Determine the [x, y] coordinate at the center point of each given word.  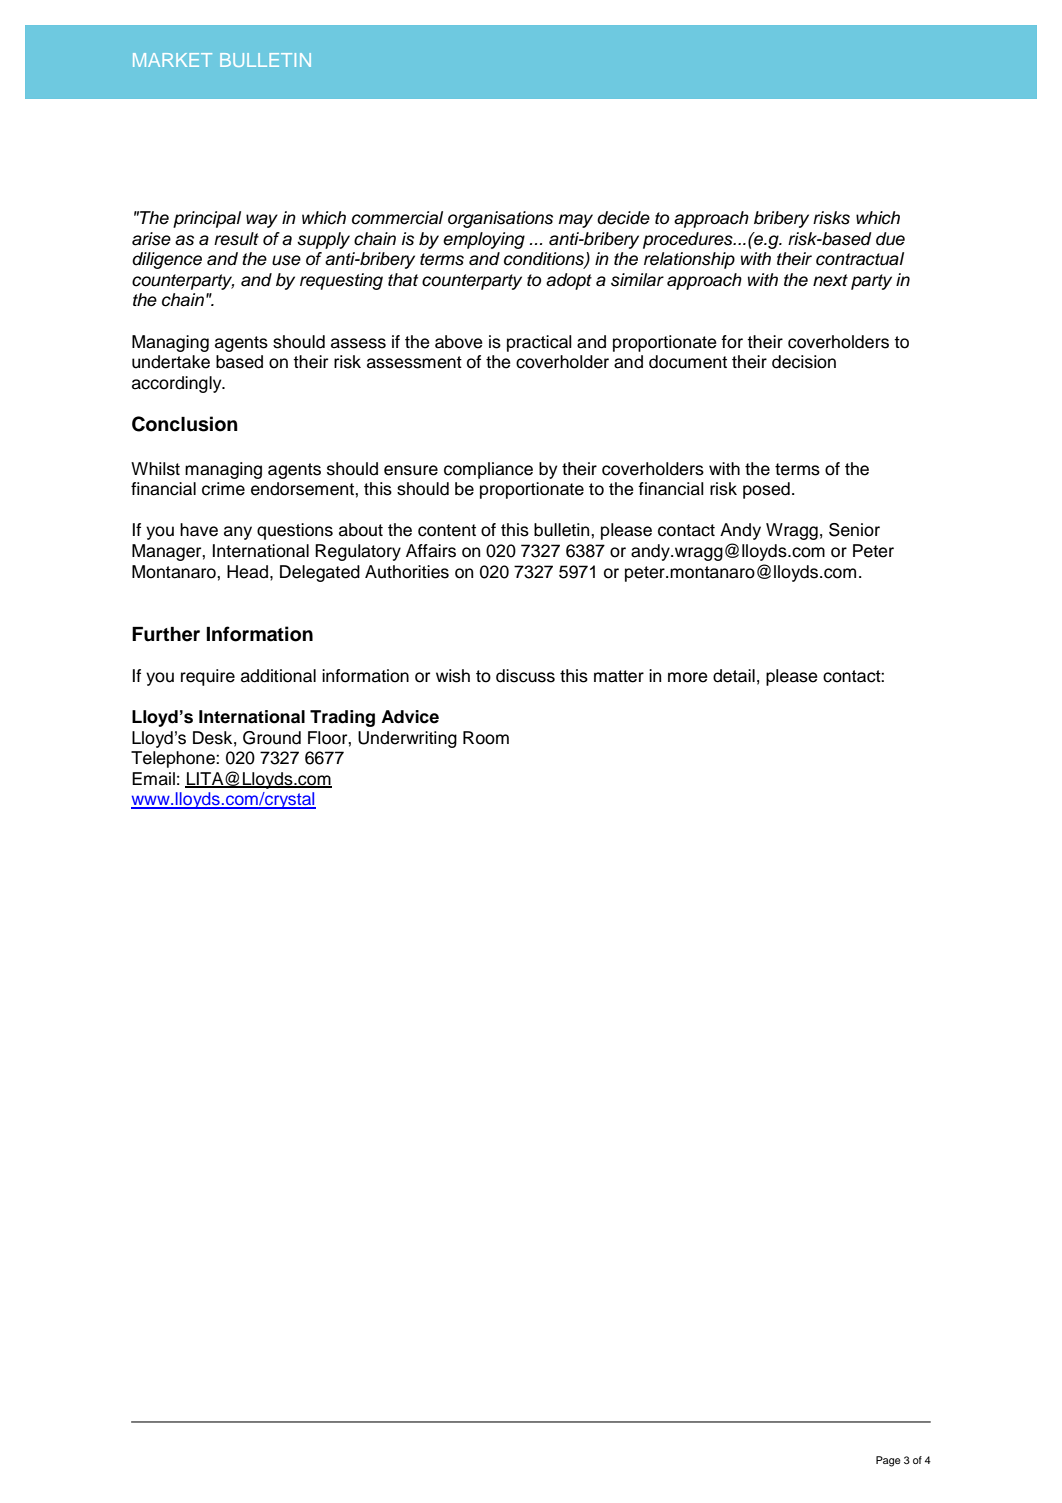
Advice [410, 717]
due [890, 239]
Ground [272, 738]
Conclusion [185, 424]
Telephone [174, 759]
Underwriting [407, 739]
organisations [500, 219]
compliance [488, 470]
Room [486, 738]
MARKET [172, 60]
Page [888, 1461]
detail [734, 676]
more [688, 677]
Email [153, 779]
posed [766, 490]
